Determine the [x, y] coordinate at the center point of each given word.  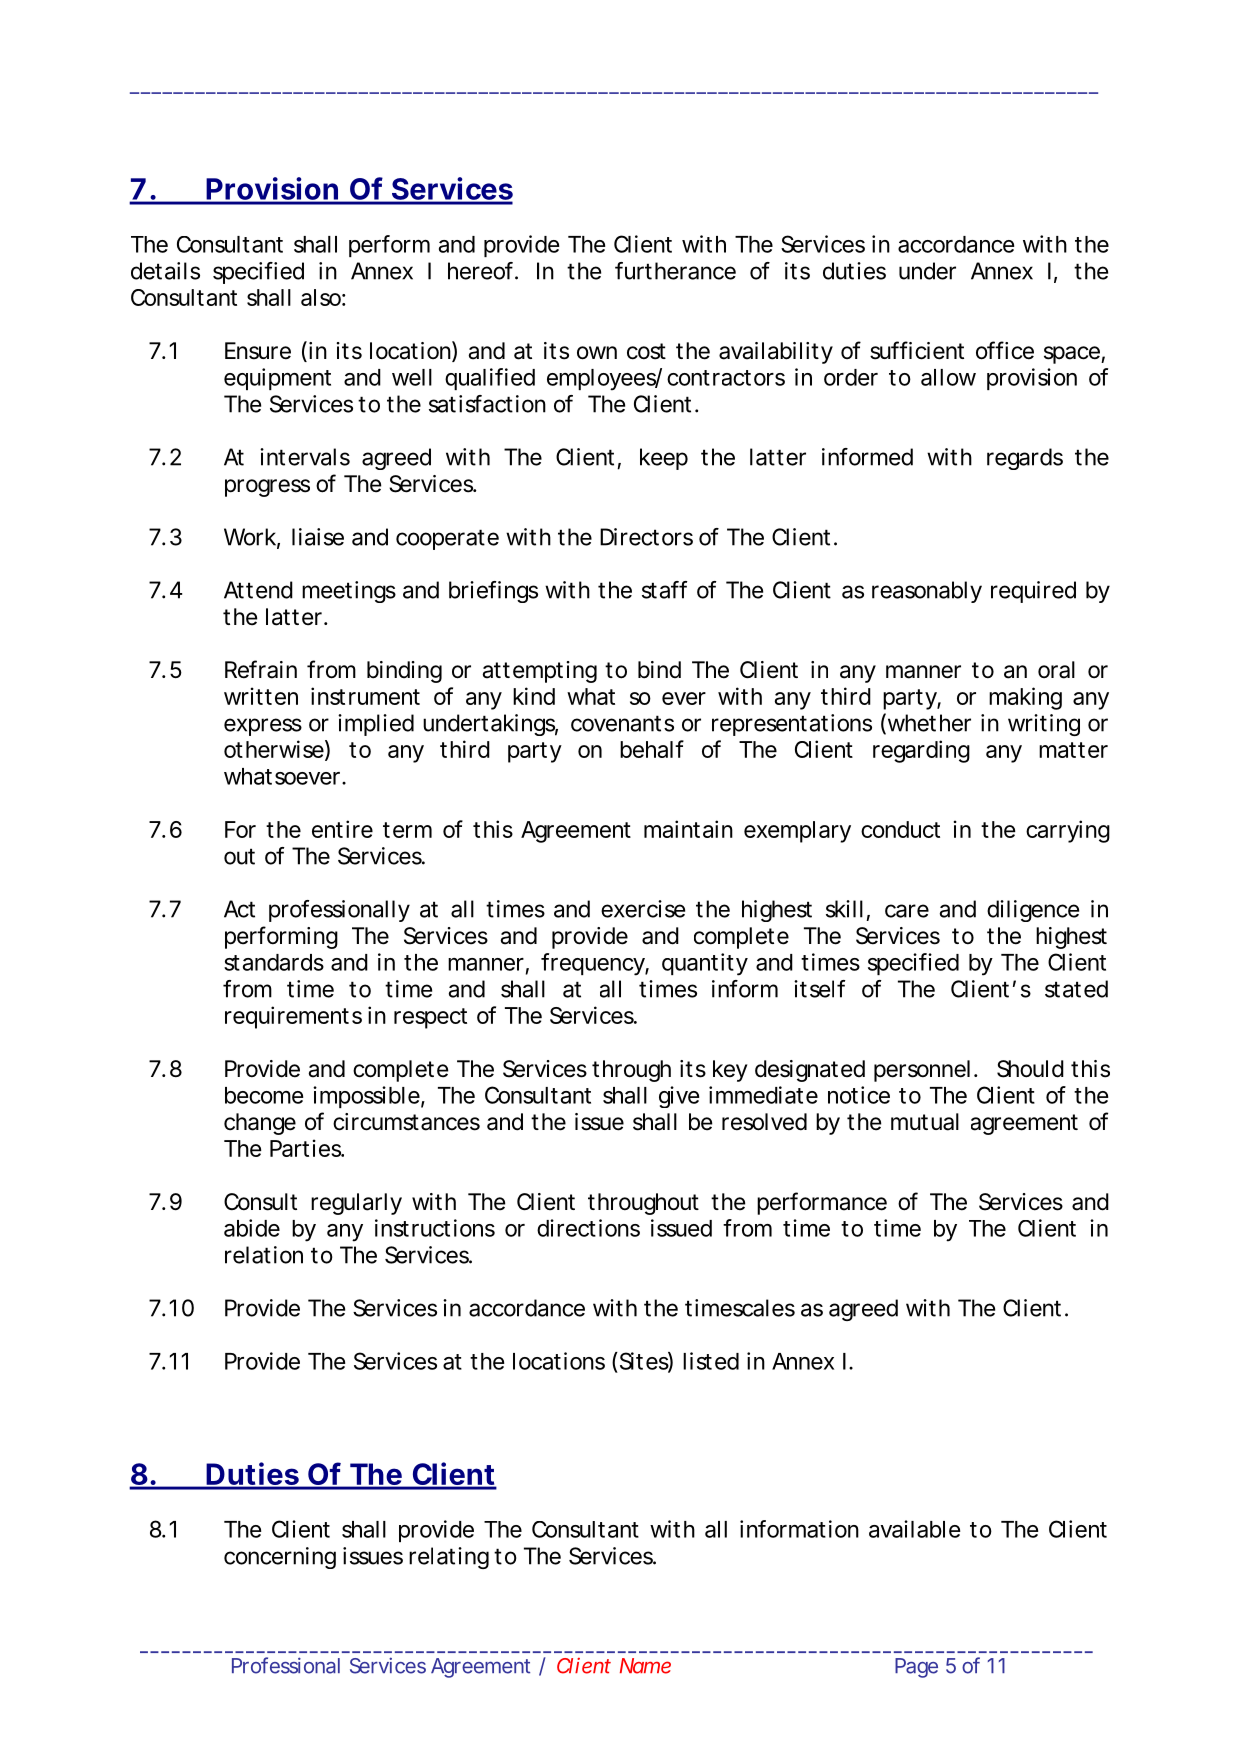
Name [645, 1666]
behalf [652, 749]
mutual [925, 1122]
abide [252, 1228]
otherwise [274, 749]
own [597, 353]
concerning [280, 1558]
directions [588, 1228]
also [321, 297]
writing [1044, 725]
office [1005, 350]
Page [916, 1668]
